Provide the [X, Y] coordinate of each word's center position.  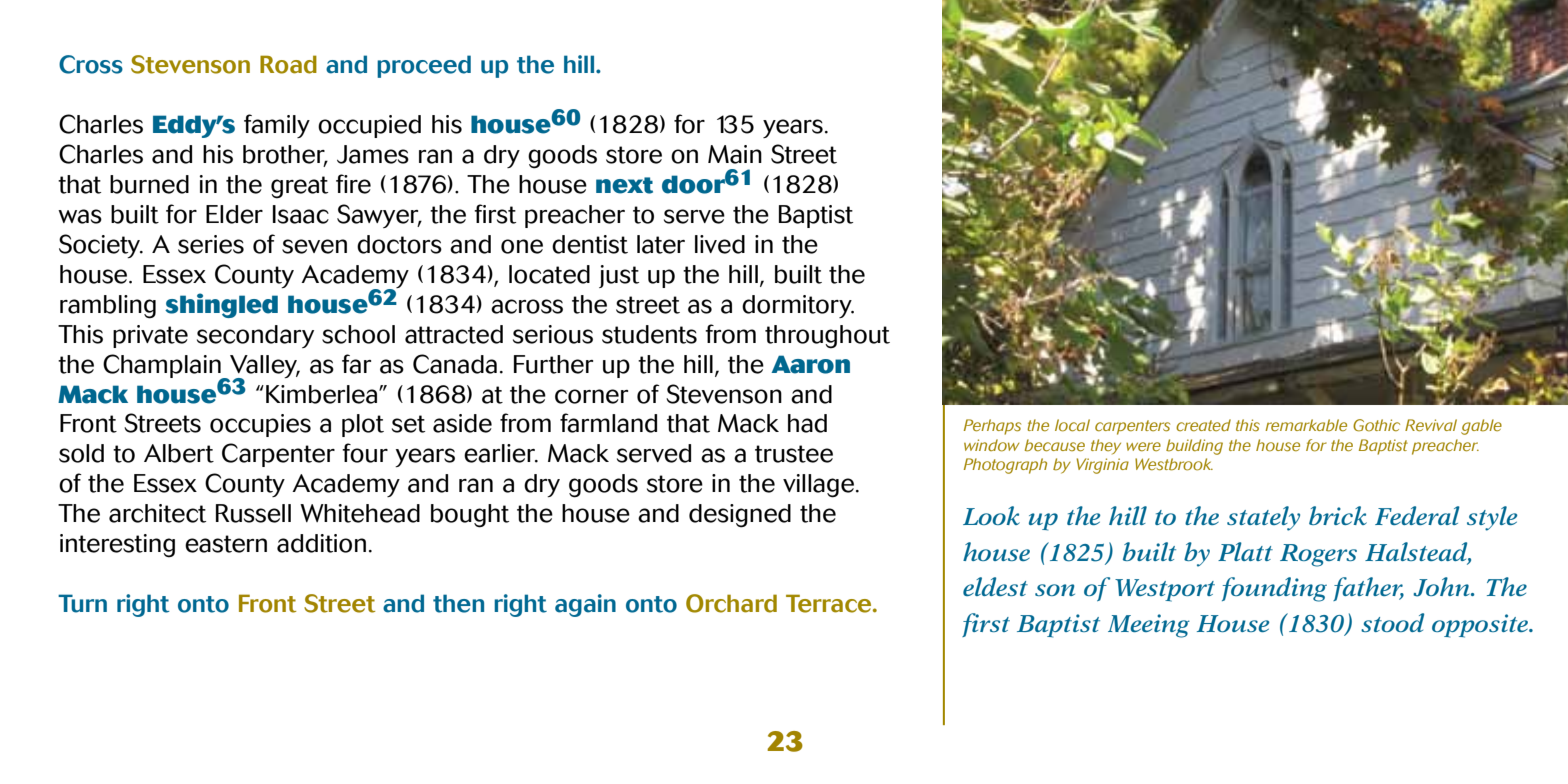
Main [735, 154]
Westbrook [1174, 464]
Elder [234, 214]
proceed [424, 66]
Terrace [830, 603]
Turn [82, 603]
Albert [179, 453]
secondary [255, 336]
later [661, 244]
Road [288, 64]
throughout [827, 337]
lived [720, 244]
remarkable [1306, 425]
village [818, 486]
